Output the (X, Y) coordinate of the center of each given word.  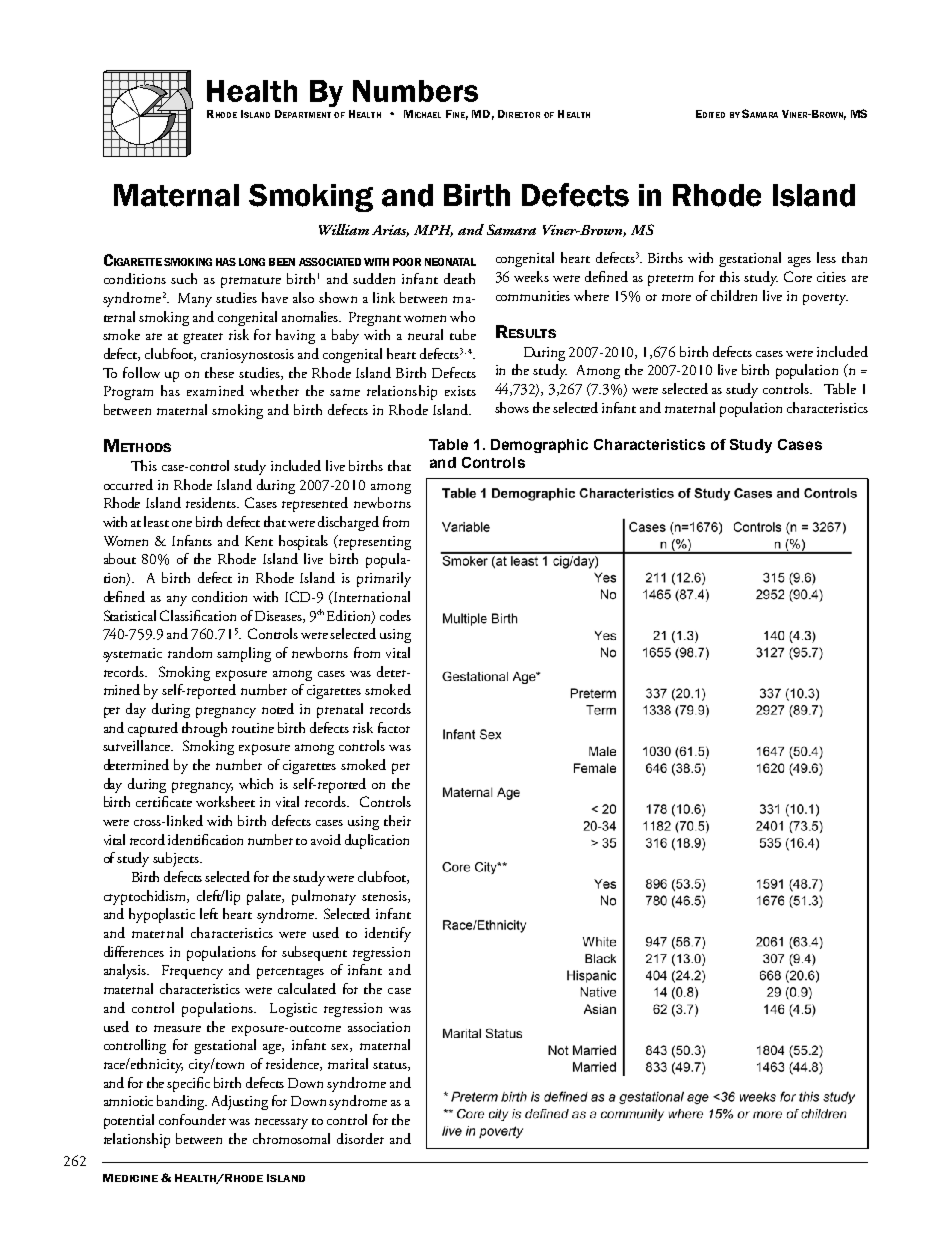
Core (798, 276)
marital (348, 1063)
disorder (360, 1138)
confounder (192, 1119)
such (184, 278)
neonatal (450, 262)
